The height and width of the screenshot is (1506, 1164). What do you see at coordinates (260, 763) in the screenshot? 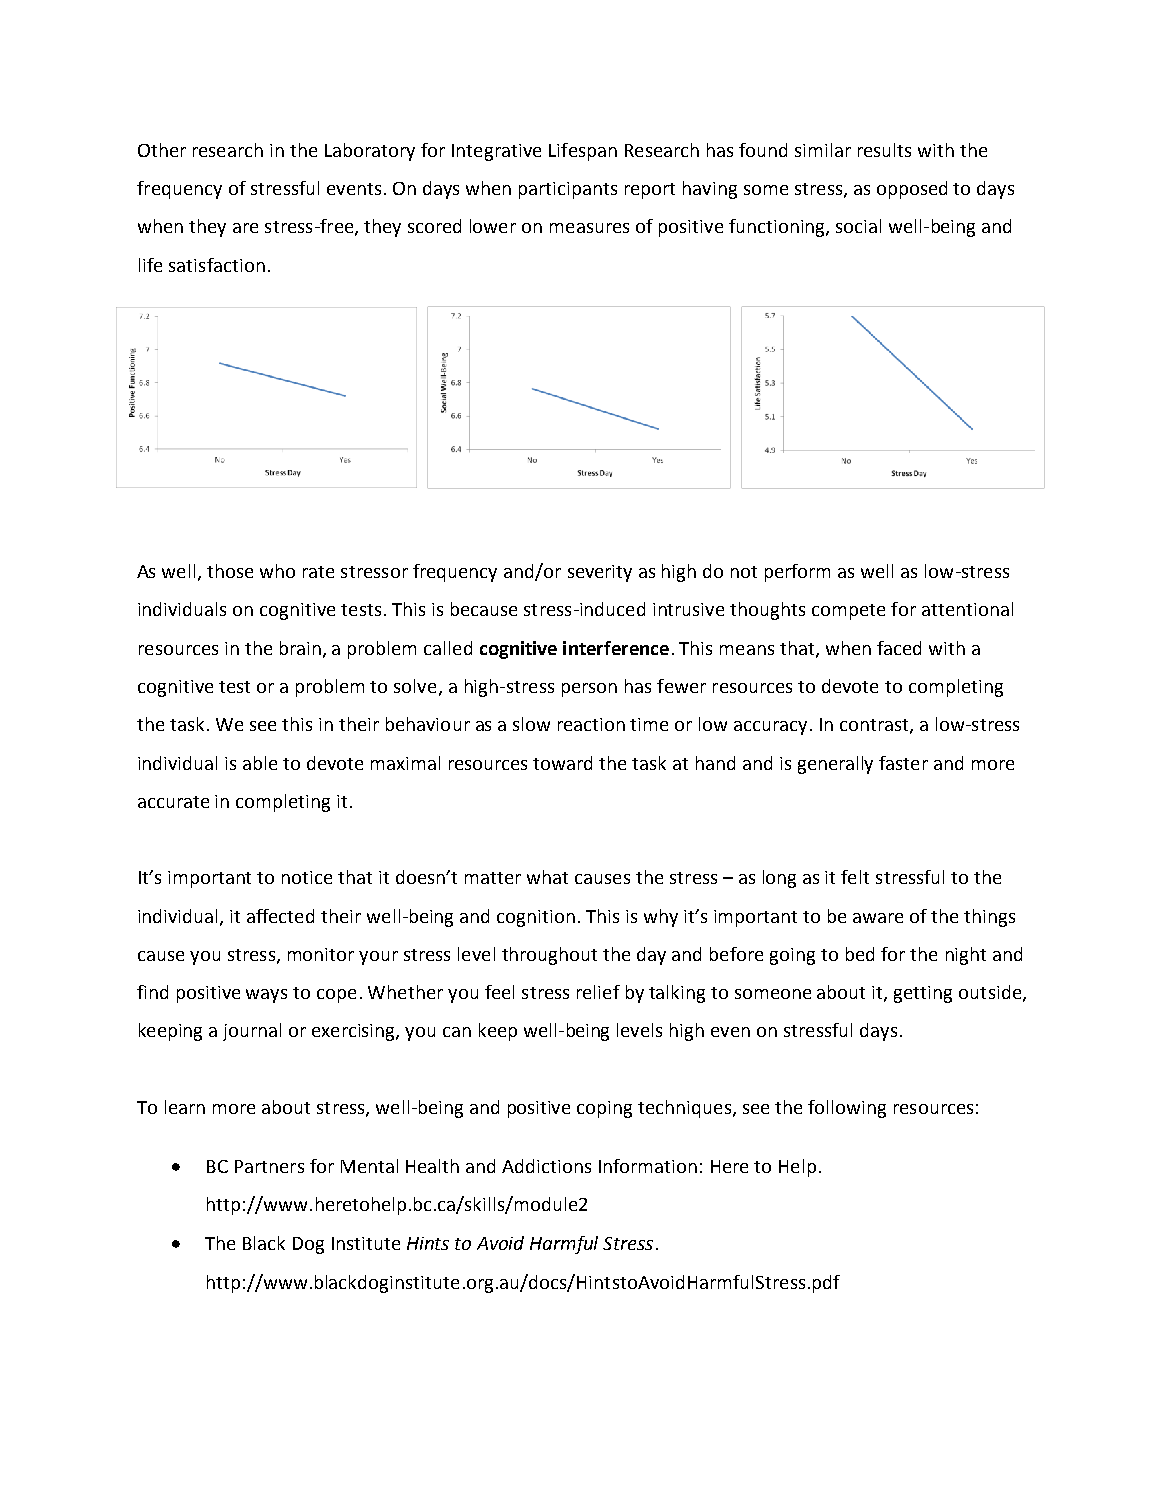
I see `able` at bounding box center [260, 763].
